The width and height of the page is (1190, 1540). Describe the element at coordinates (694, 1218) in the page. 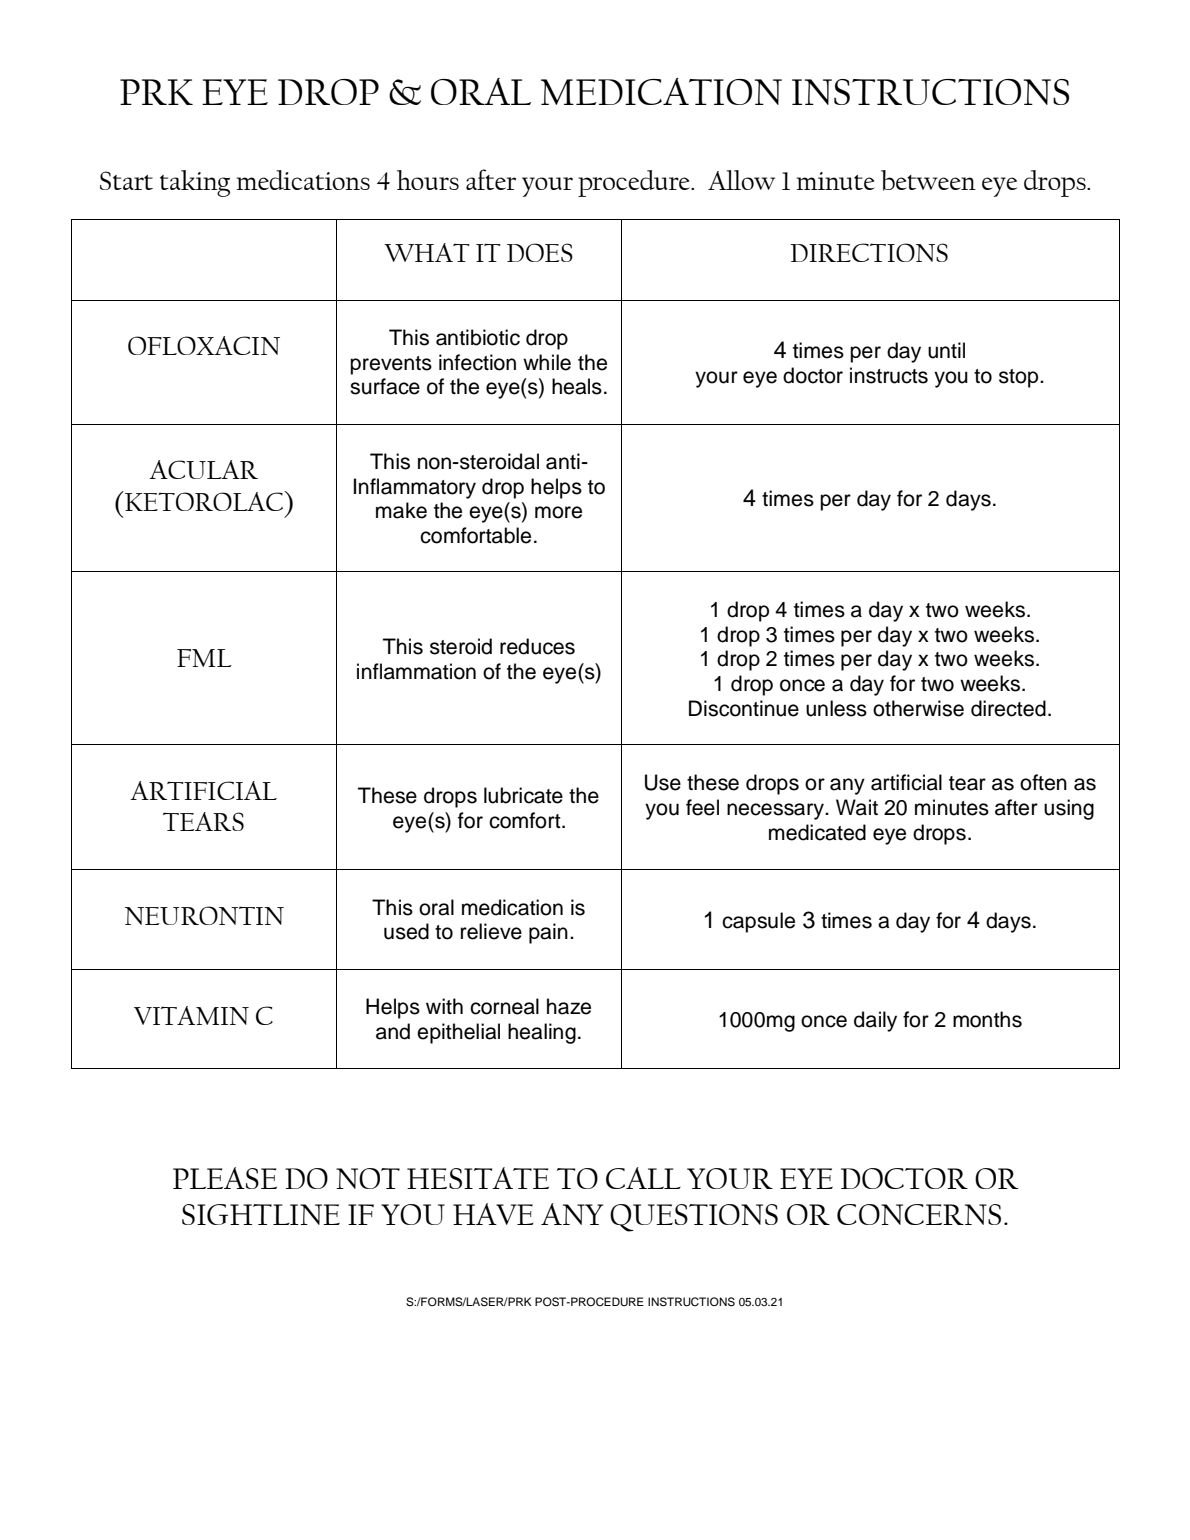

I see `QUESTIONS` at that location.
